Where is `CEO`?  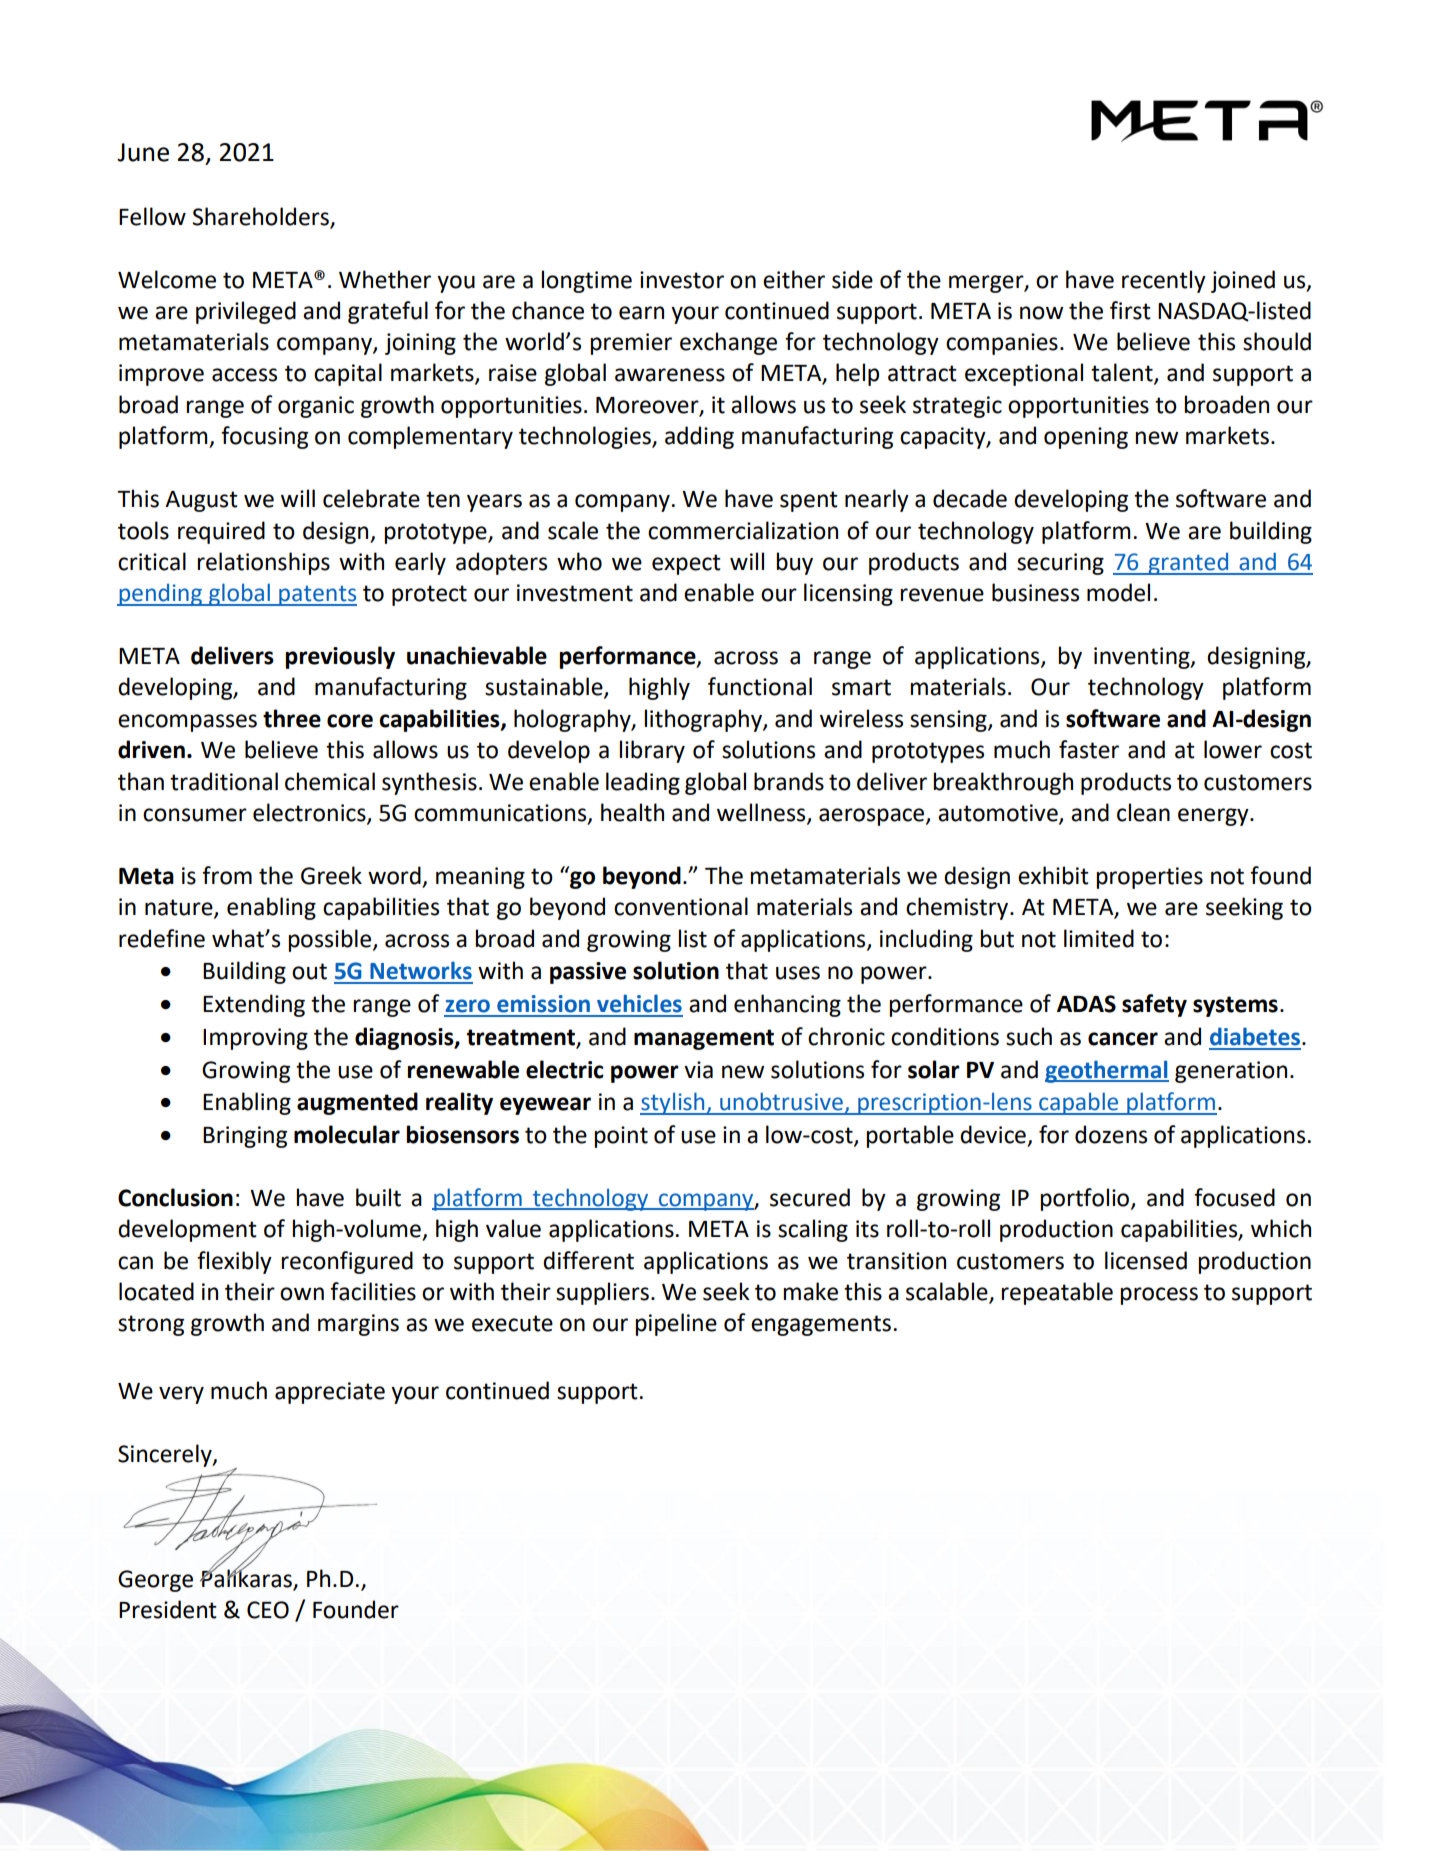
CEO is located at coordinates (268, 1610).
